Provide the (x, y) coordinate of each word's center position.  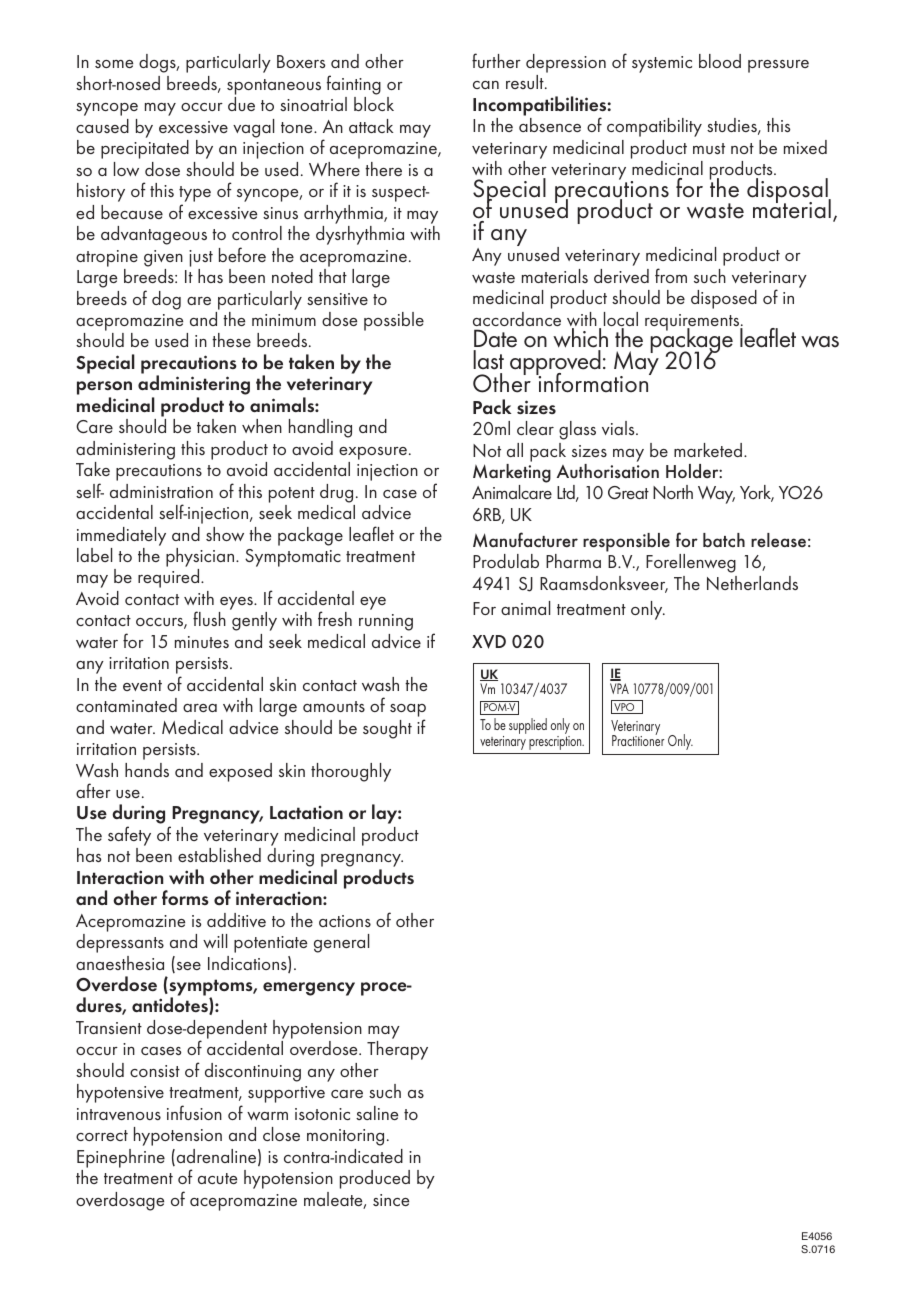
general (341, 943)
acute (217, 1178)
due (241, 104)
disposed (724, 299)
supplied (528, 726)
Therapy (397, 1050)
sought (387, 729)
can (486, 85)
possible (394, 321)
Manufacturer (525, 539)
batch (724, 540)
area (200, 708)
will (215, 941)
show (225, 534)
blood (720, 61)
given (163, 258)
